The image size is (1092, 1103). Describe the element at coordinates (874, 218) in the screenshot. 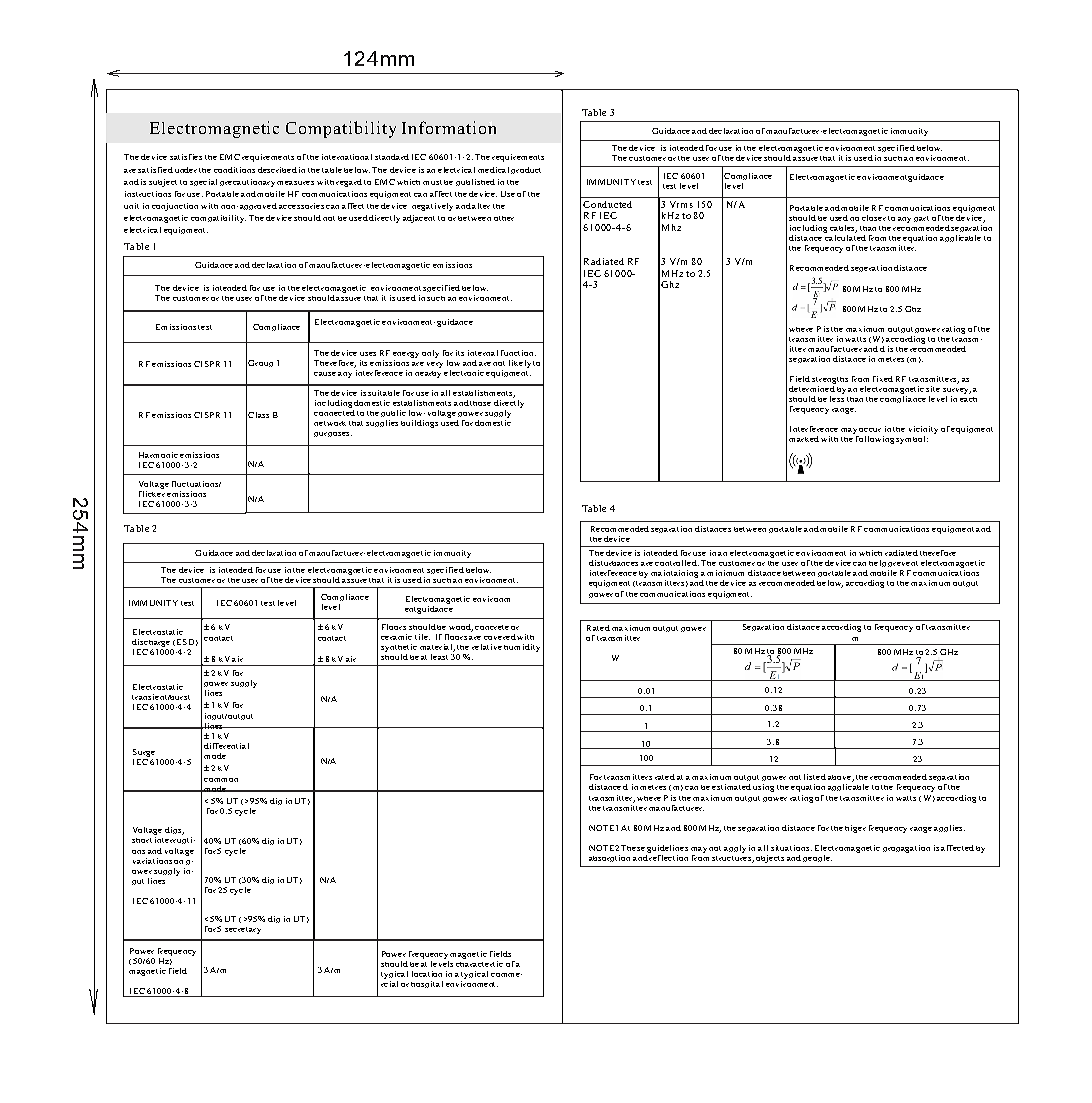

I see `closer` at that location.
